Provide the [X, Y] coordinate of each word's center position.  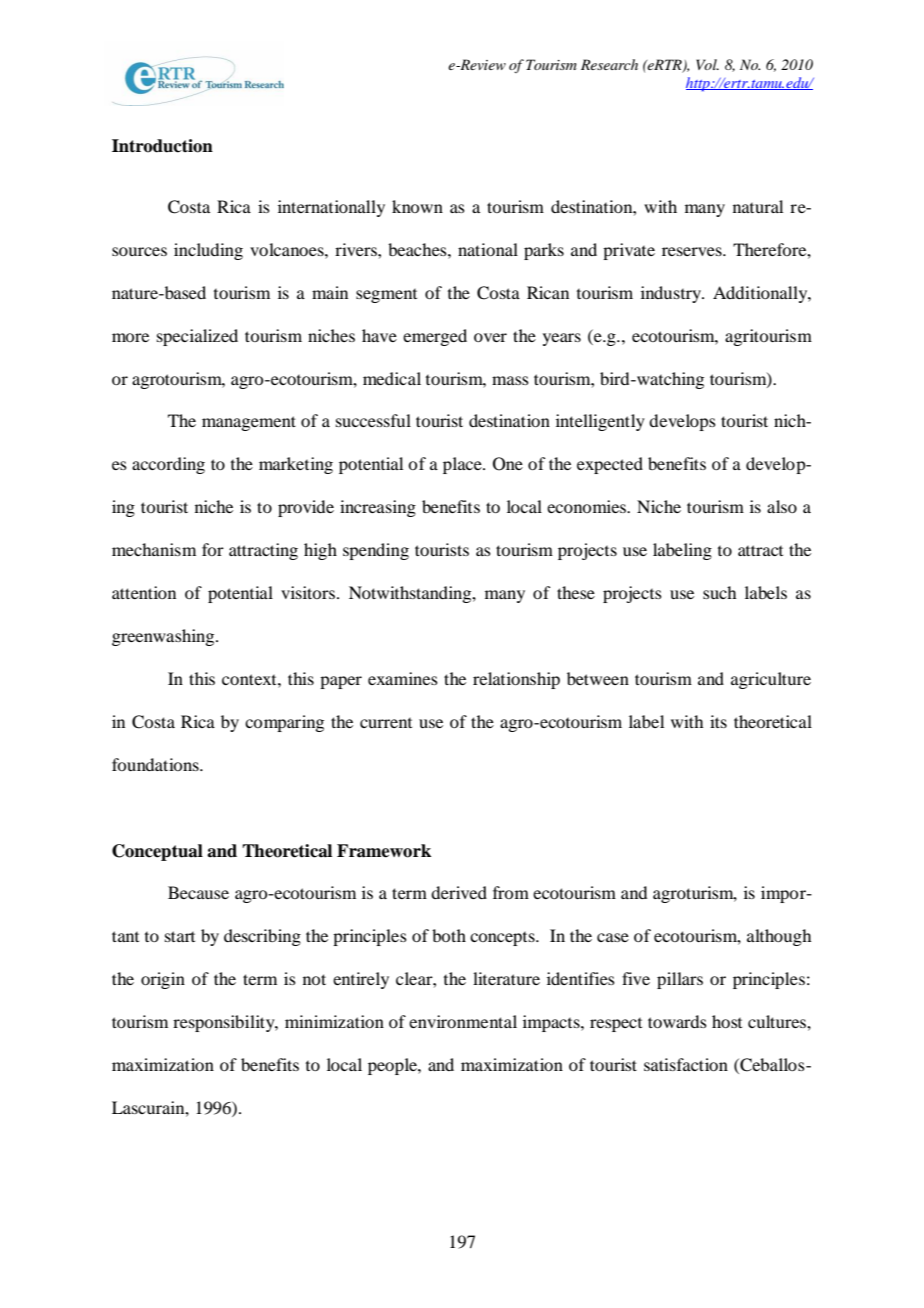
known [417, 206]
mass [510, 380]
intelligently [600, 422]
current [386, 723]
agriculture [771, 680]
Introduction [162, 146]
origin [163, 980]
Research [609, 64]
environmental [463, 1021]
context [250, 679]
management [249, 423]
